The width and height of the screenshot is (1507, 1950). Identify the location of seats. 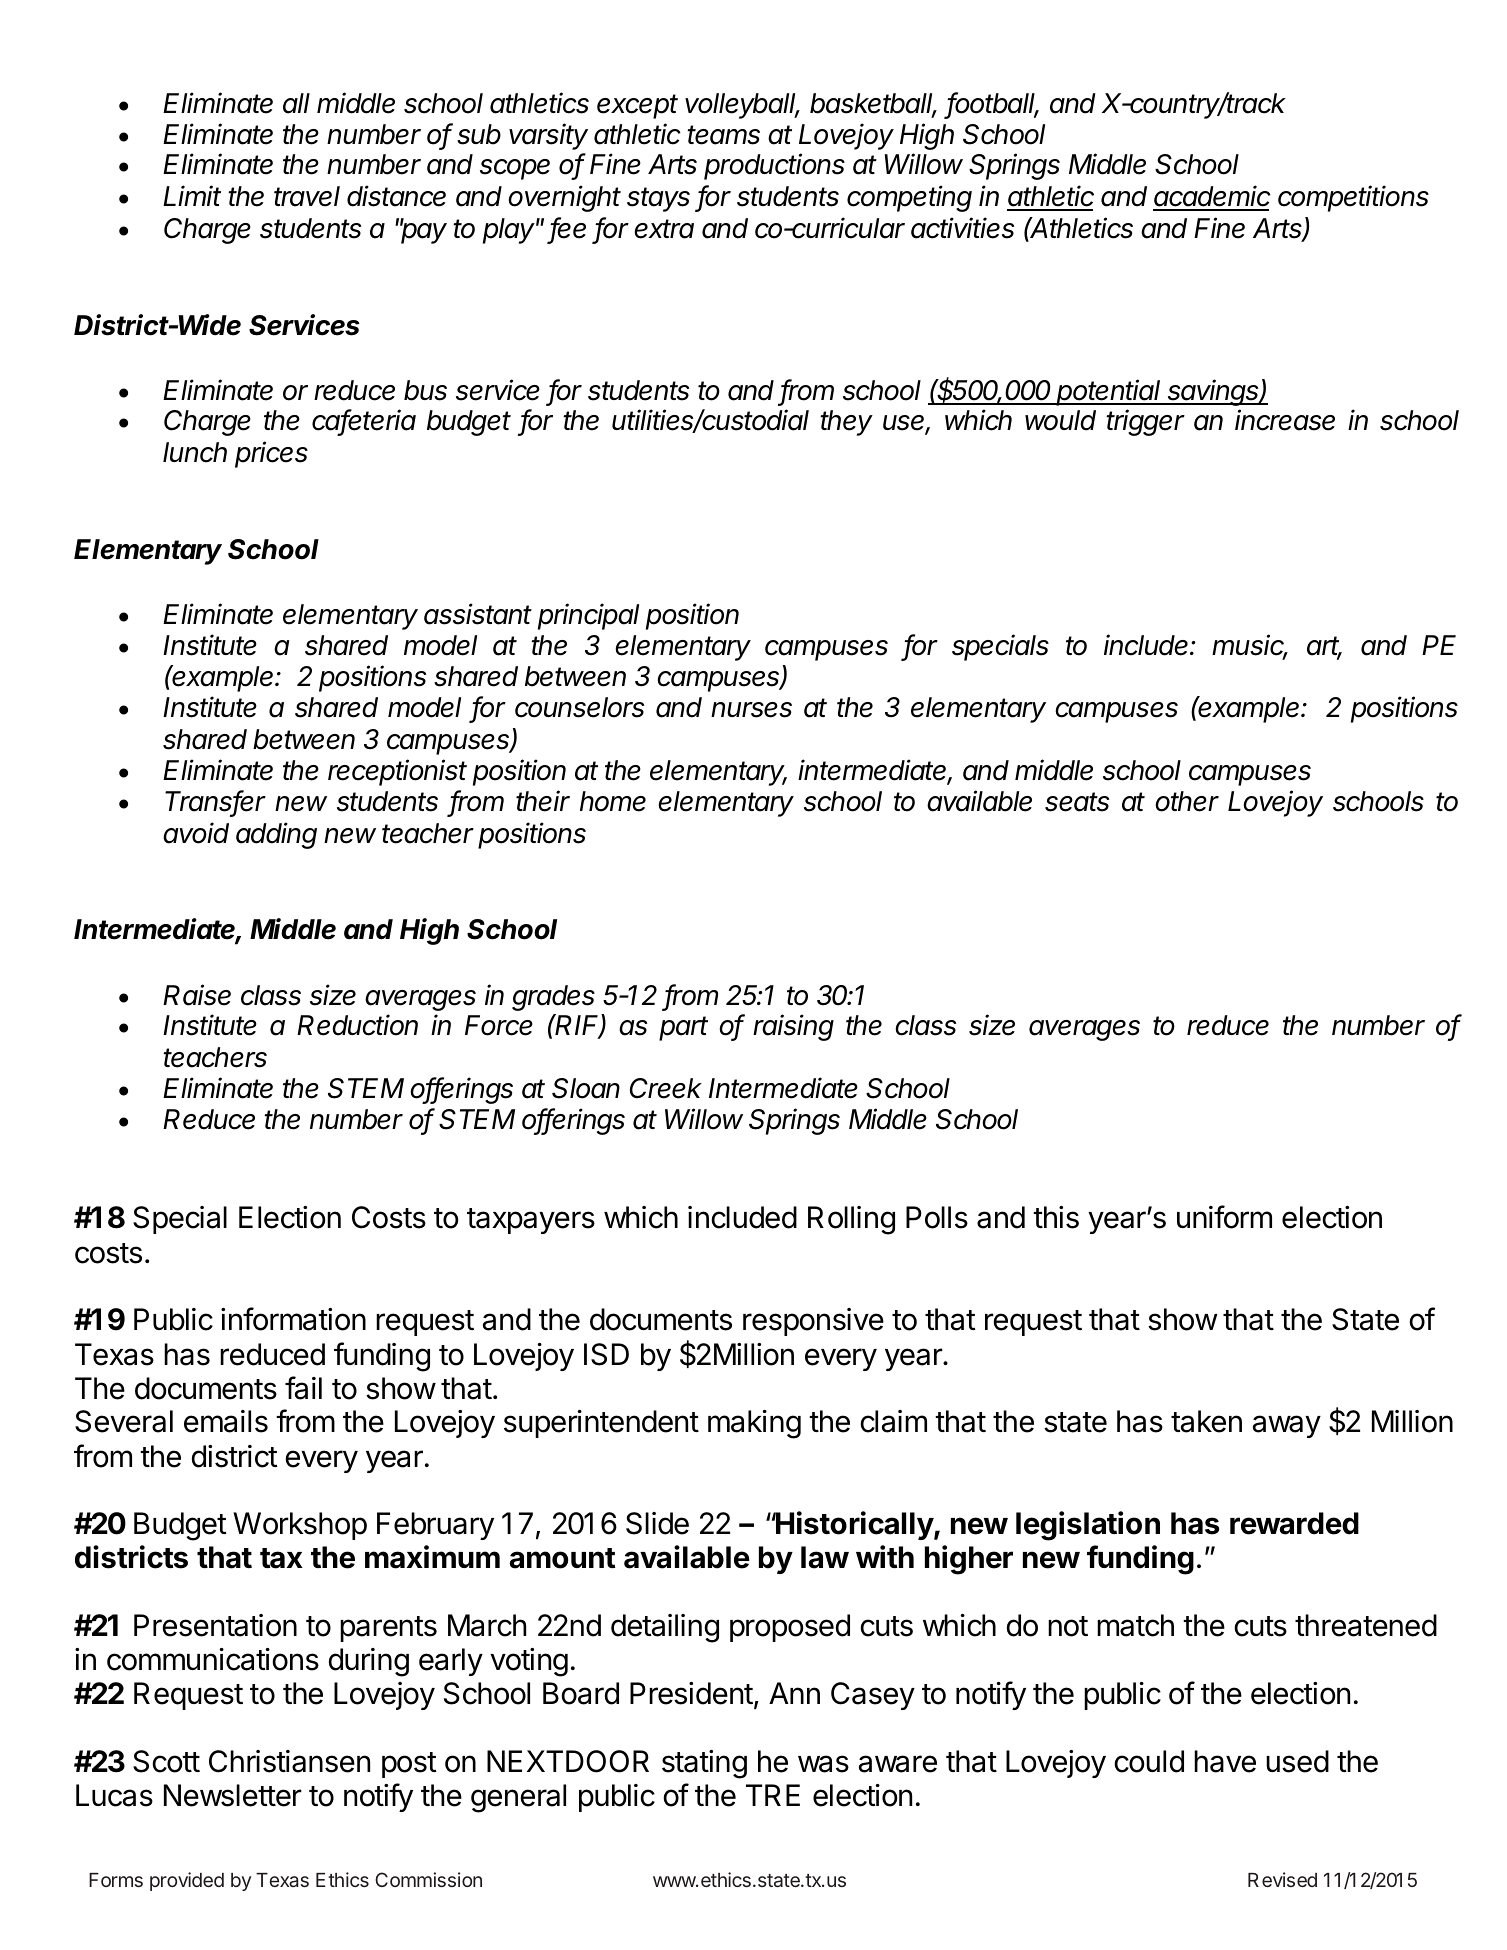
(1077, 802).
